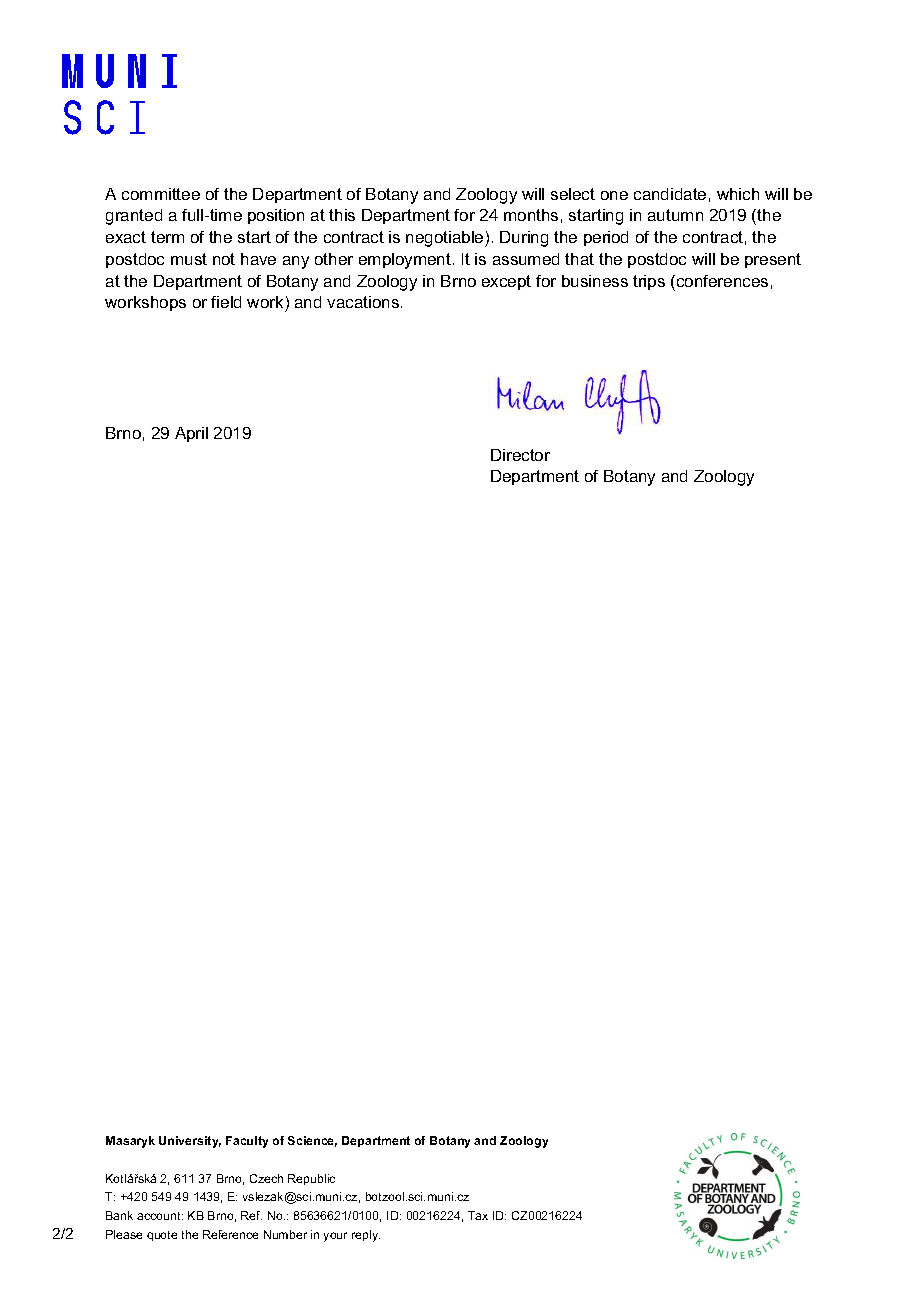 Image resolution: width=924 pixels, height=1308 pixels. Describe the element at coordinates (446, 239) in the image. I see `negotiable` at that location.
